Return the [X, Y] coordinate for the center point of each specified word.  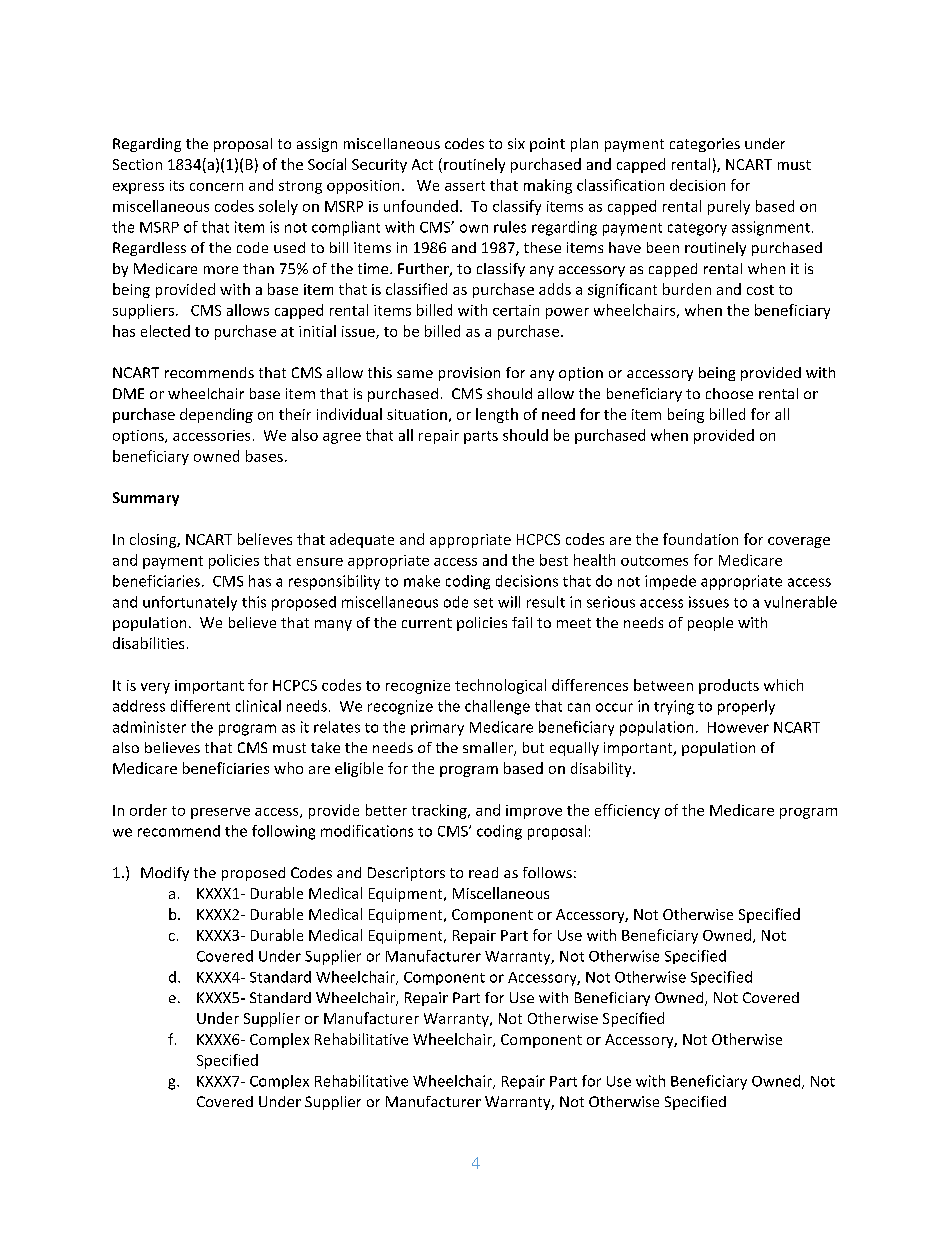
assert [465, 186]
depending [216, 415]
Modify [165, 874]
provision [469, 374]
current [427, 623]
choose [729, 393]
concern [216, 187]
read [483, 872]
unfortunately [190, 603]
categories [705, 145]
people [710, 624]
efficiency [627, 811]
